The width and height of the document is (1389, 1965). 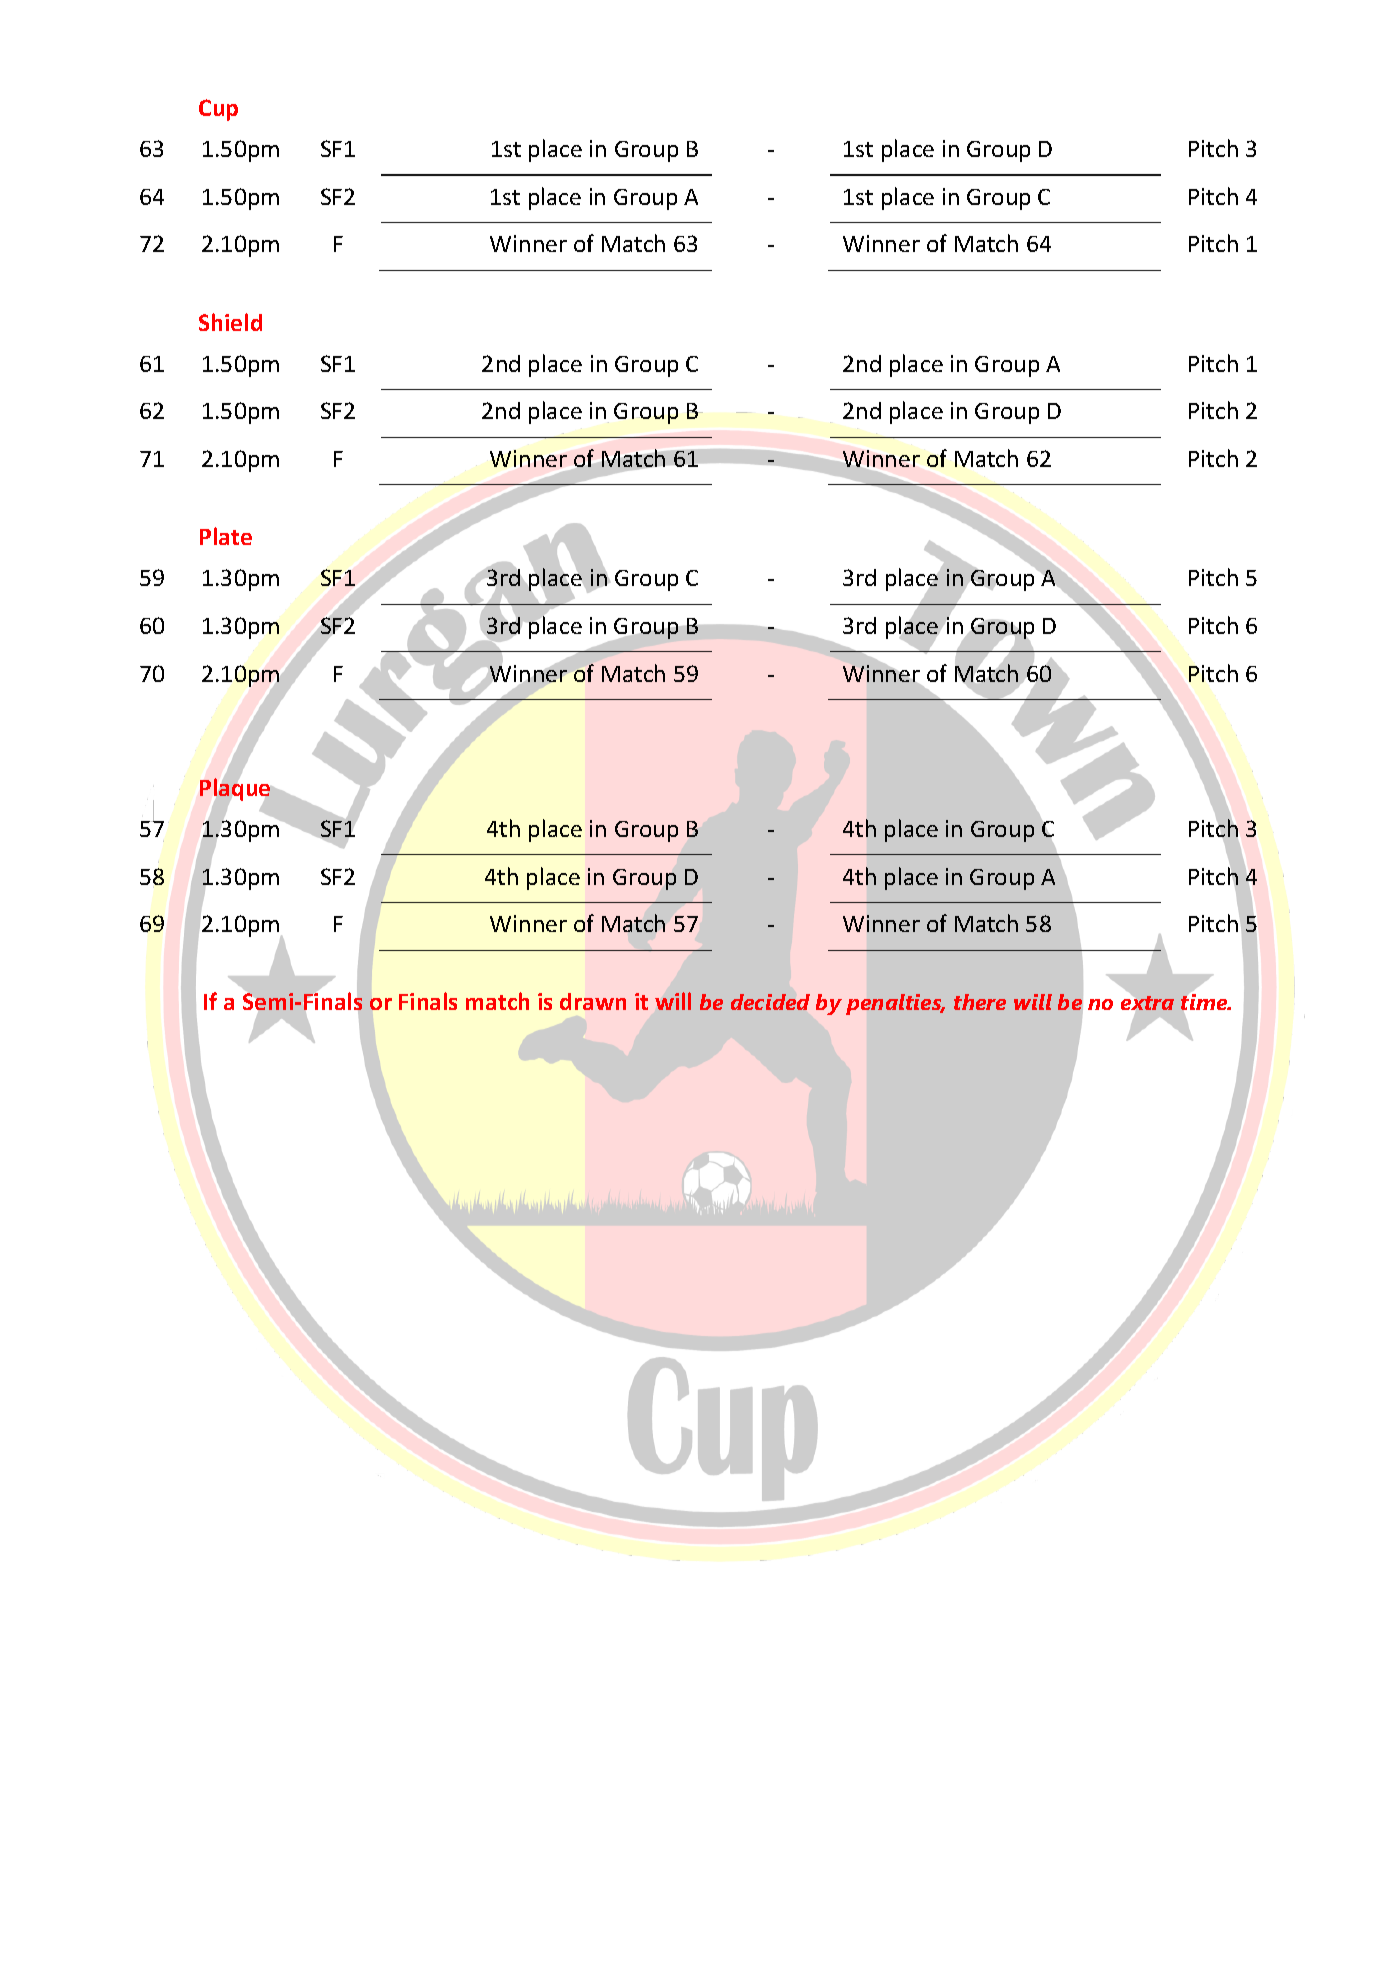 What do you see at coordinates (980, 1002) in the document?
I see `there` at bounding box center [980, 1002].
